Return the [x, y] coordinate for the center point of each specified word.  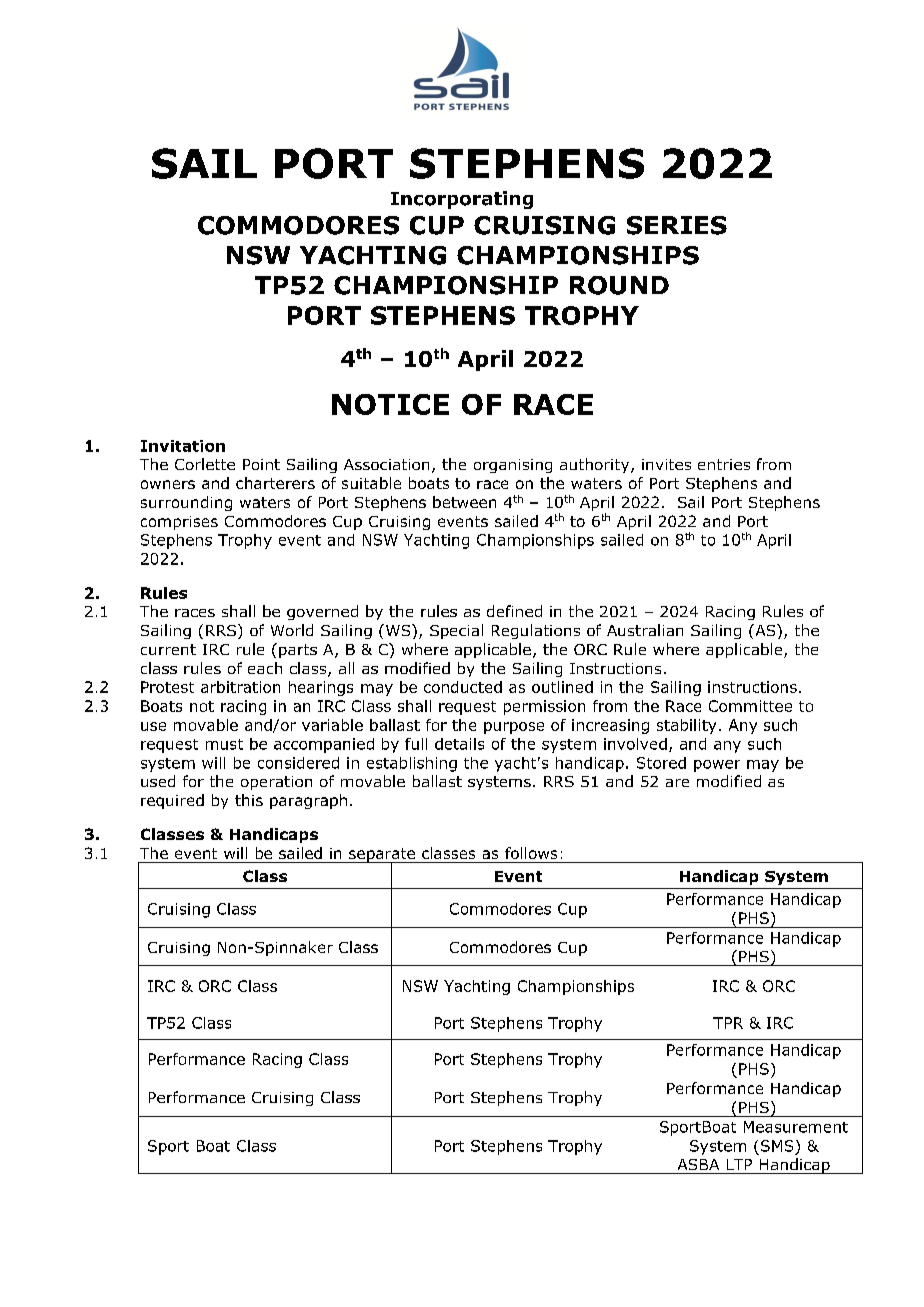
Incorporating [462, 200]
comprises [179, 523]
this [249, 800]
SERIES [677, 225]
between [464, 502]
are [677, 783]
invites [666, 464]
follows [531, 853]
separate [382, 856]
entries [724, 464]
